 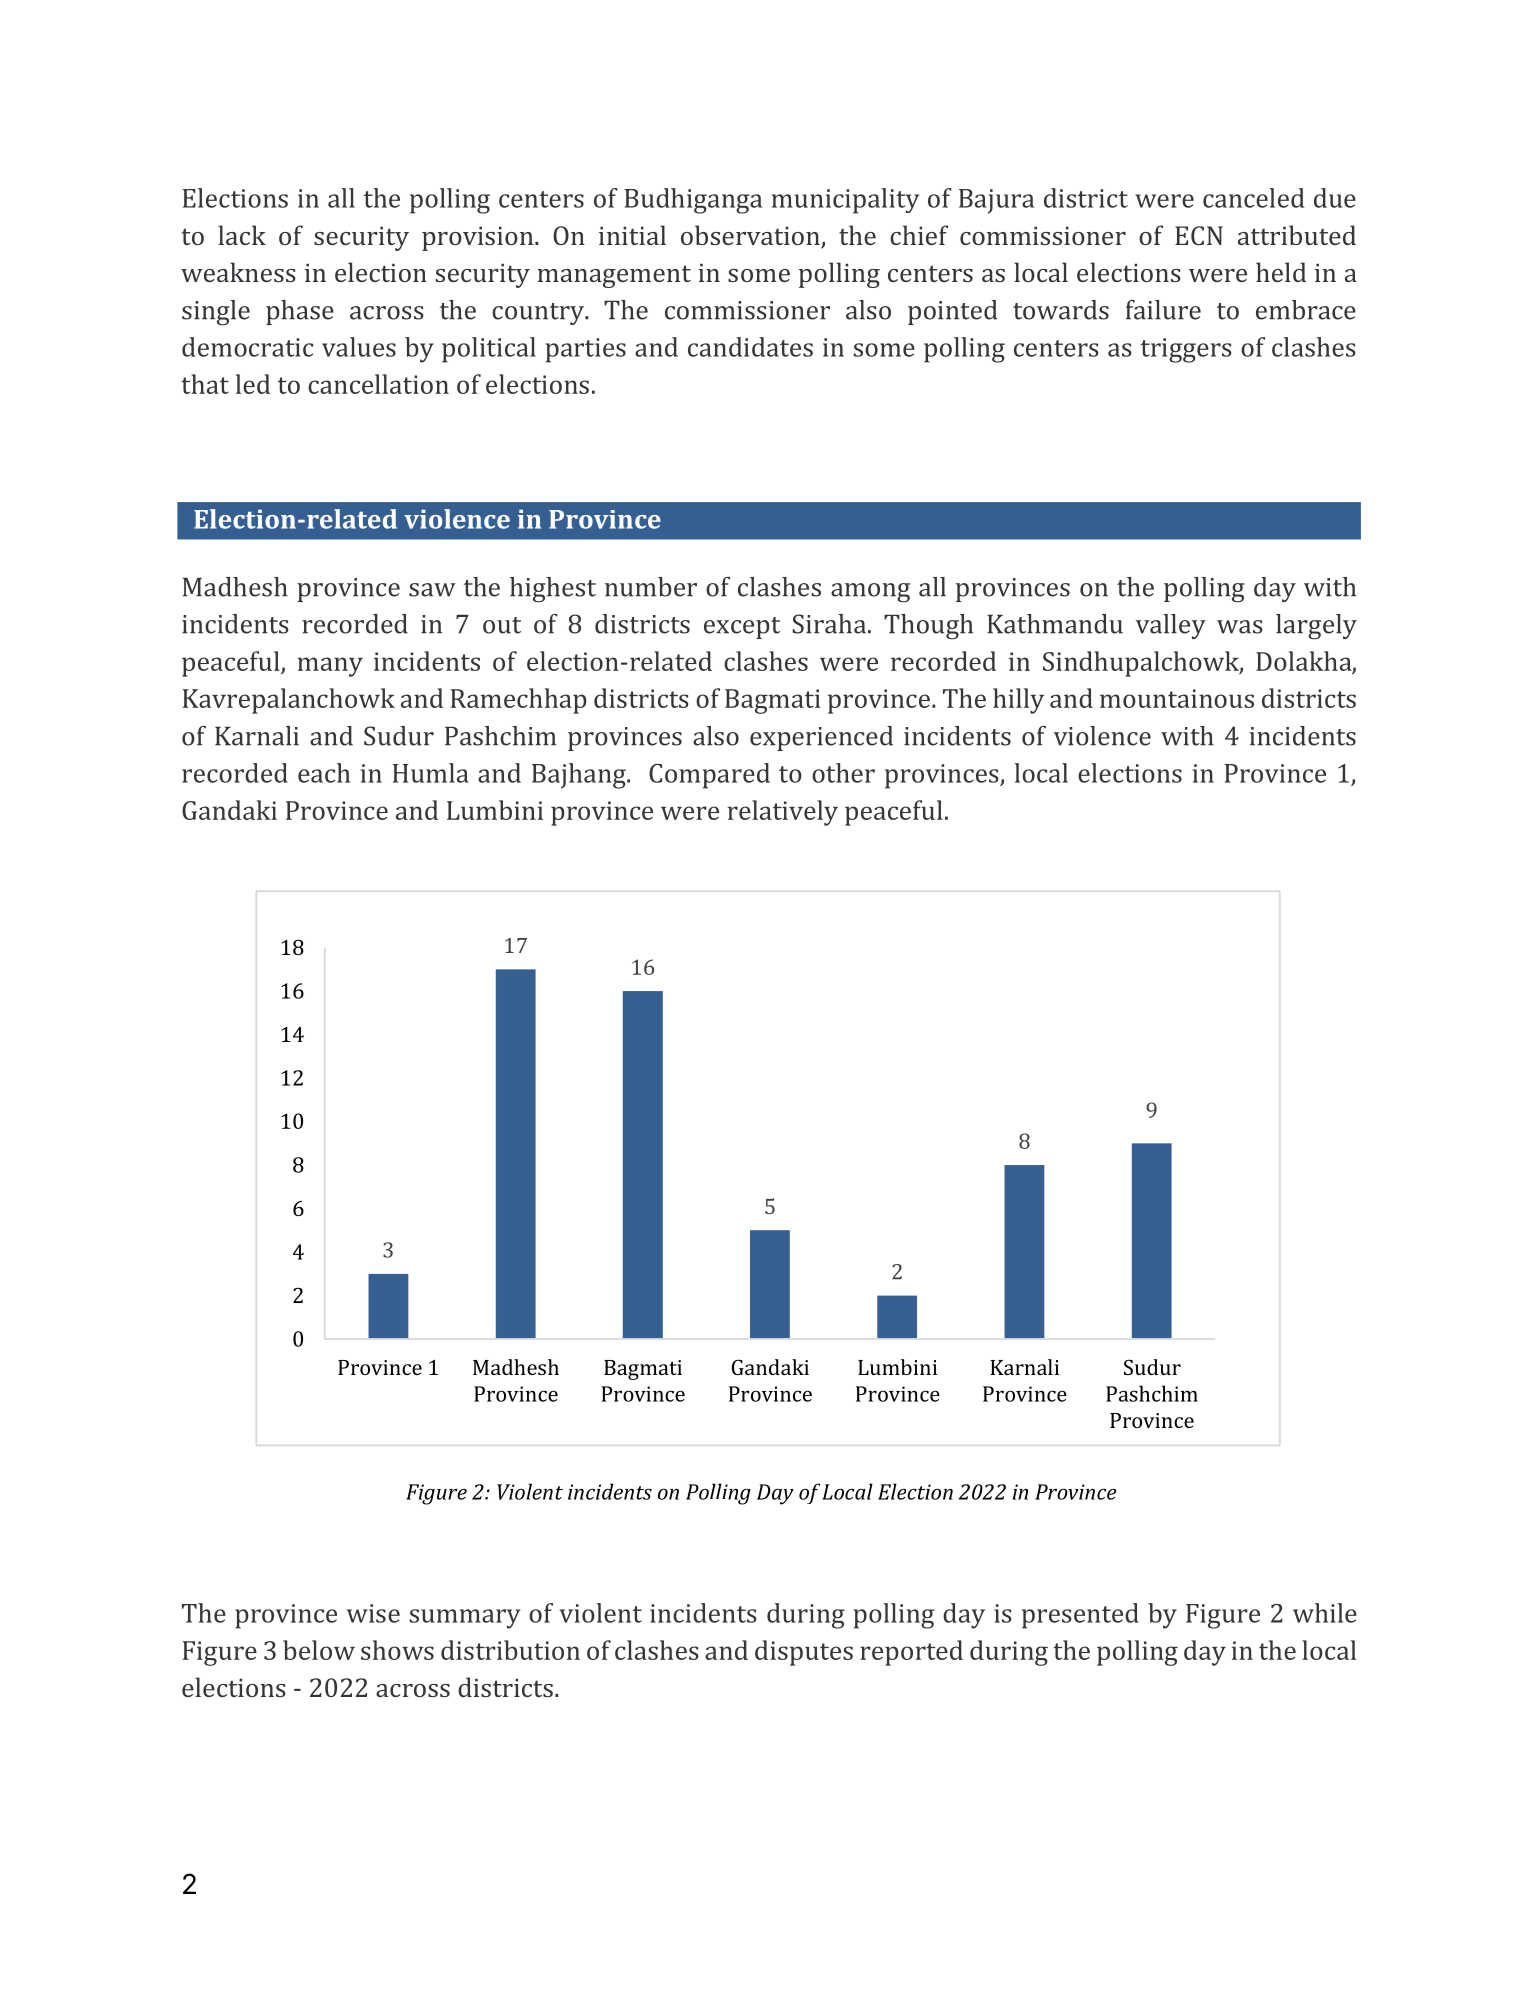 I want to click on lack, so click(x=242, y=235).
